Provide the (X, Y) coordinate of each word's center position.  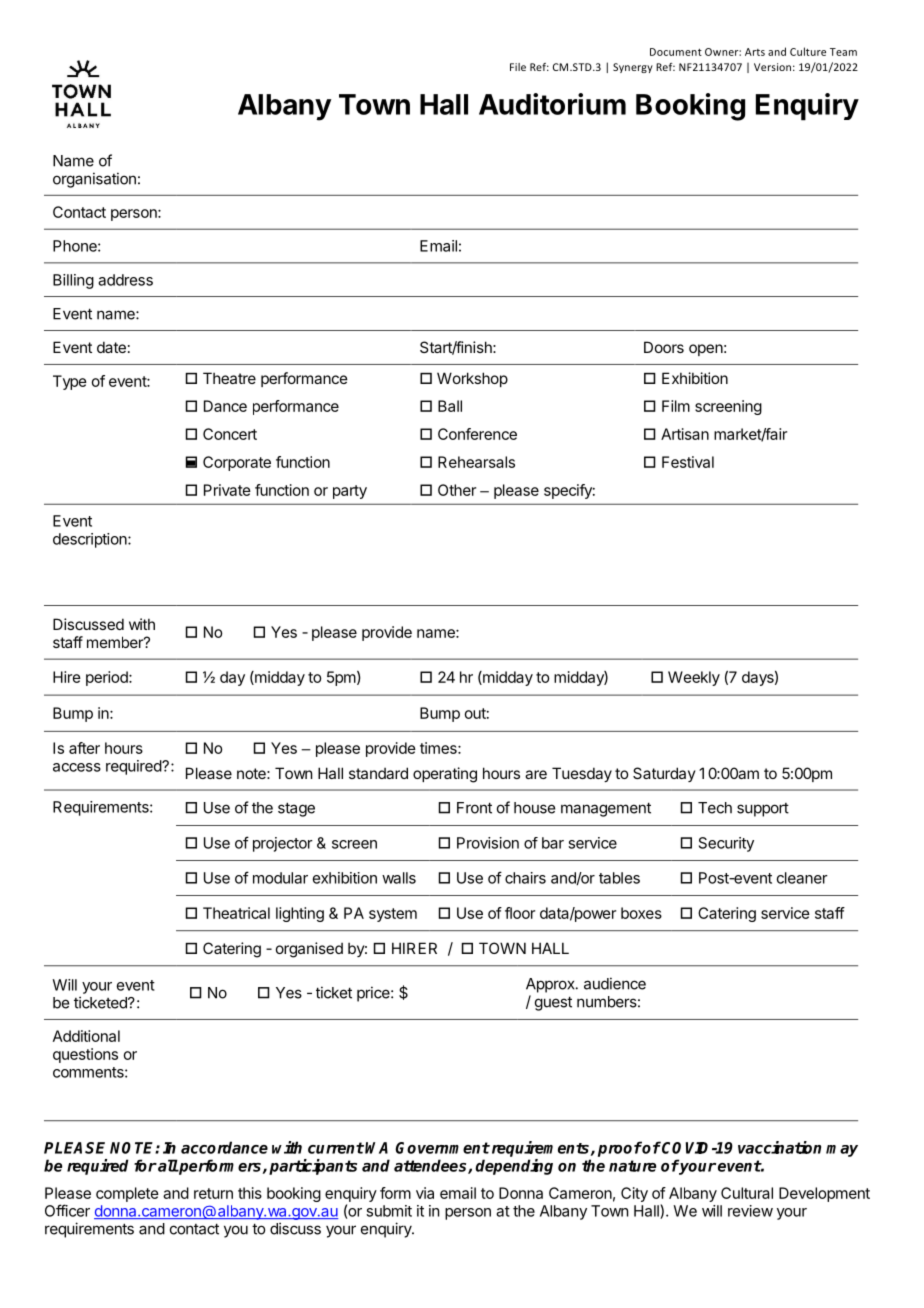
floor (520, 913)
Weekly (694, 678)
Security (726, 844)
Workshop (472, 379)
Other (457, 490)
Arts (755, 52)
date (111, 347)
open (706, 350)
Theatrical (236, 913)
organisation (94, 180)
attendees (431, 1166)
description (91, 540)
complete (127, 1194)
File (518, 67)
